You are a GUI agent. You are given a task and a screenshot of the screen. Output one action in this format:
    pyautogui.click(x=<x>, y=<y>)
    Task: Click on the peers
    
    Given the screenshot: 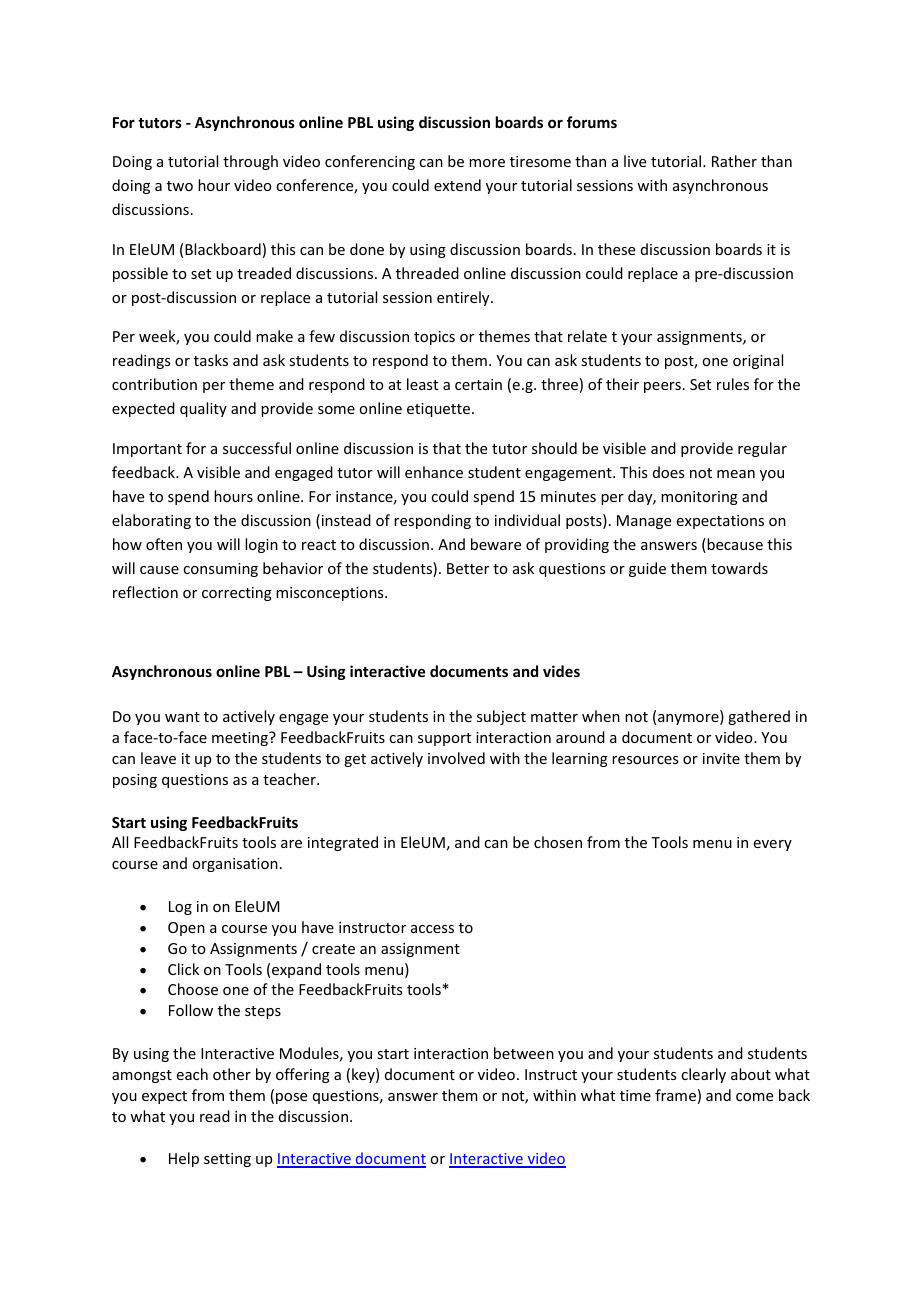 What is the action you would take?
    pyautogui.click(x=662, y=387)
